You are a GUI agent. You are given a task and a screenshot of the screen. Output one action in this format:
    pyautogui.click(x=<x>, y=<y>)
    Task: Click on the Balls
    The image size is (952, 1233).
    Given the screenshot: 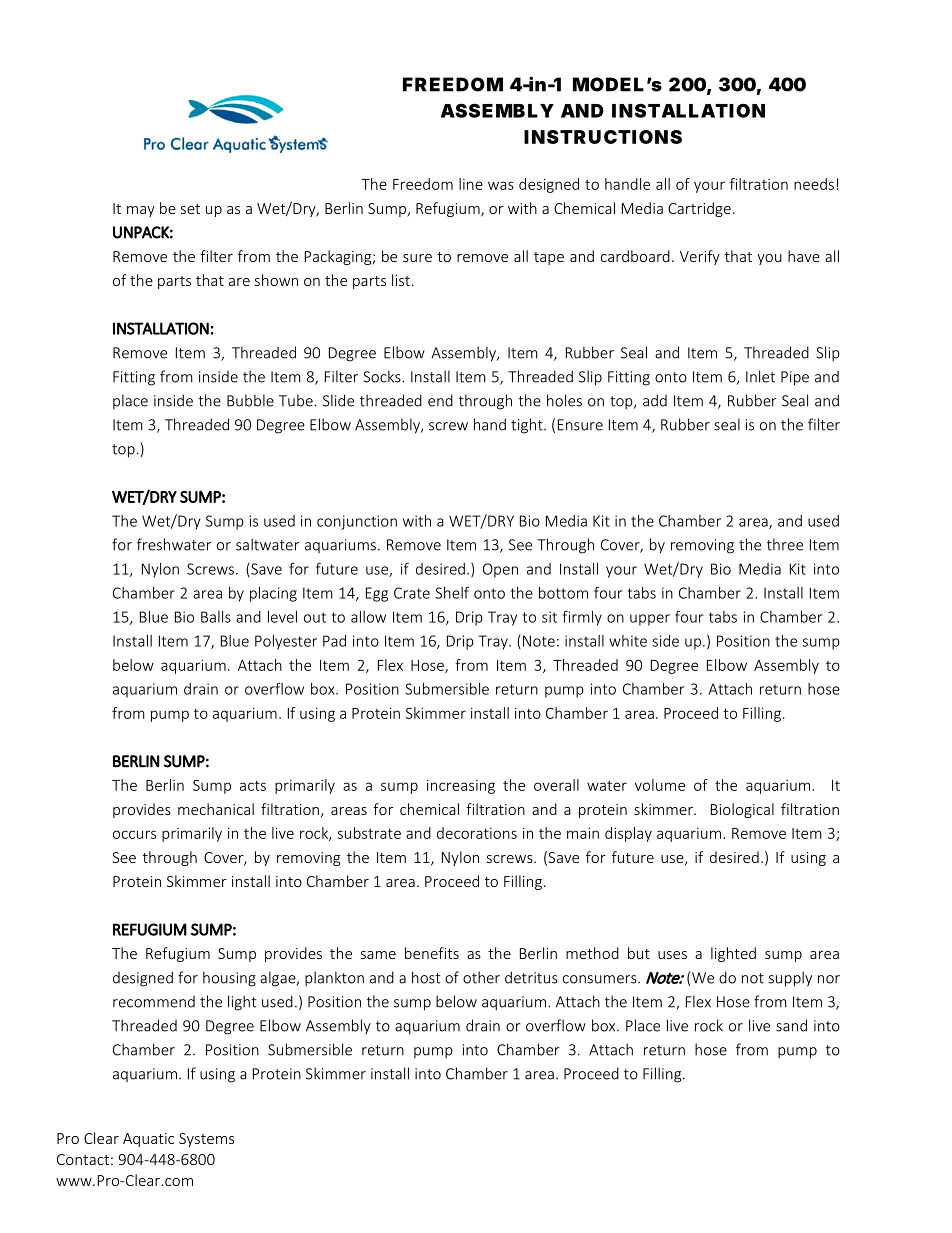 What is the action you would take?
    pyautogui.click(x=216, y=617)
